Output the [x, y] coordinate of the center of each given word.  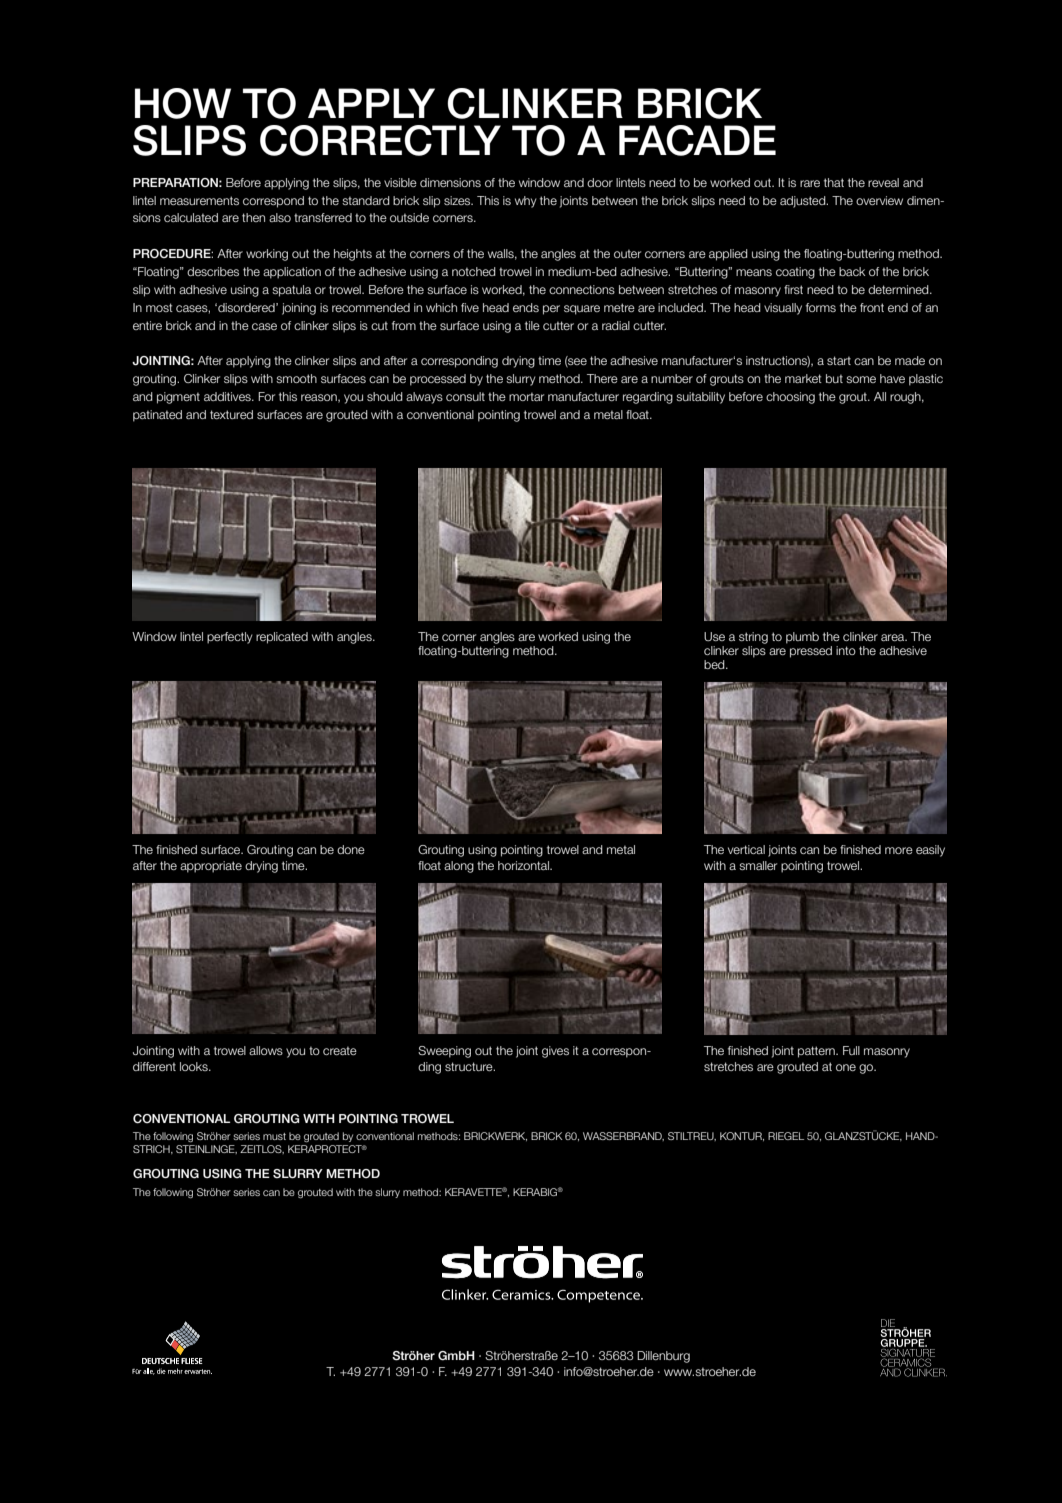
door [600, 182]
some [861, 379]
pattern [817, 1052]
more [899, 850]
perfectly [230, 638]
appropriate [211, 867]
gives [555, 1052]
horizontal [524, 865]
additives [228, 396]
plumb [802, 638]
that [834, 182]
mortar [526, 396]
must [274, 1136]
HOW [183, 103]
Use [714, 636]
